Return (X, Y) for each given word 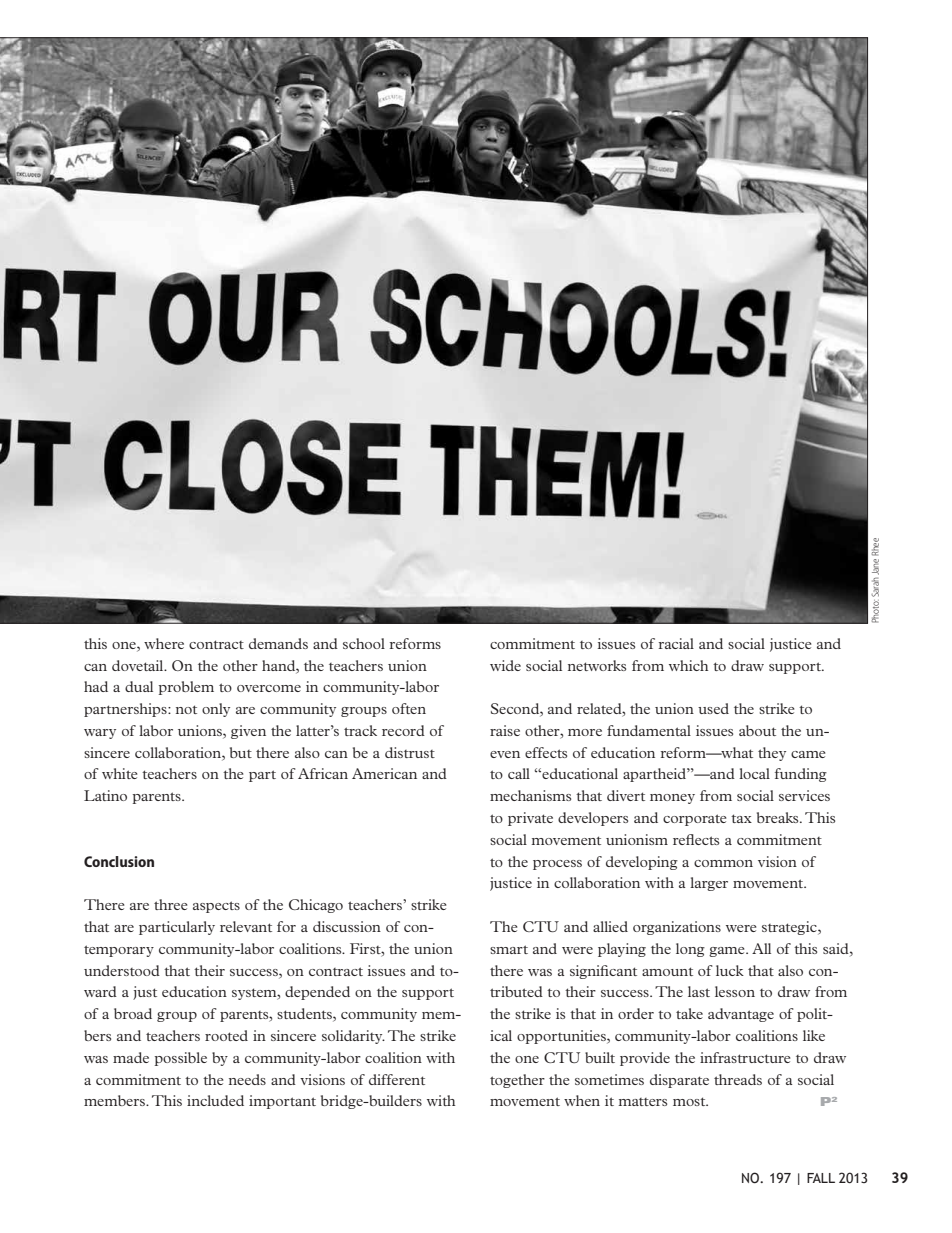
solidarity (353, 1037)
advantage (741, 1015)
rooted (226, 1035)
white (119, 773)
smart (509, 949)
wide (505, 665)
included (215, 1100)
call (519, 773)
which (688, 665)
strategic (790, 928)
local (754, 773)
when (582, 1100)
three (170, 904)
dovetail (139, 665)
